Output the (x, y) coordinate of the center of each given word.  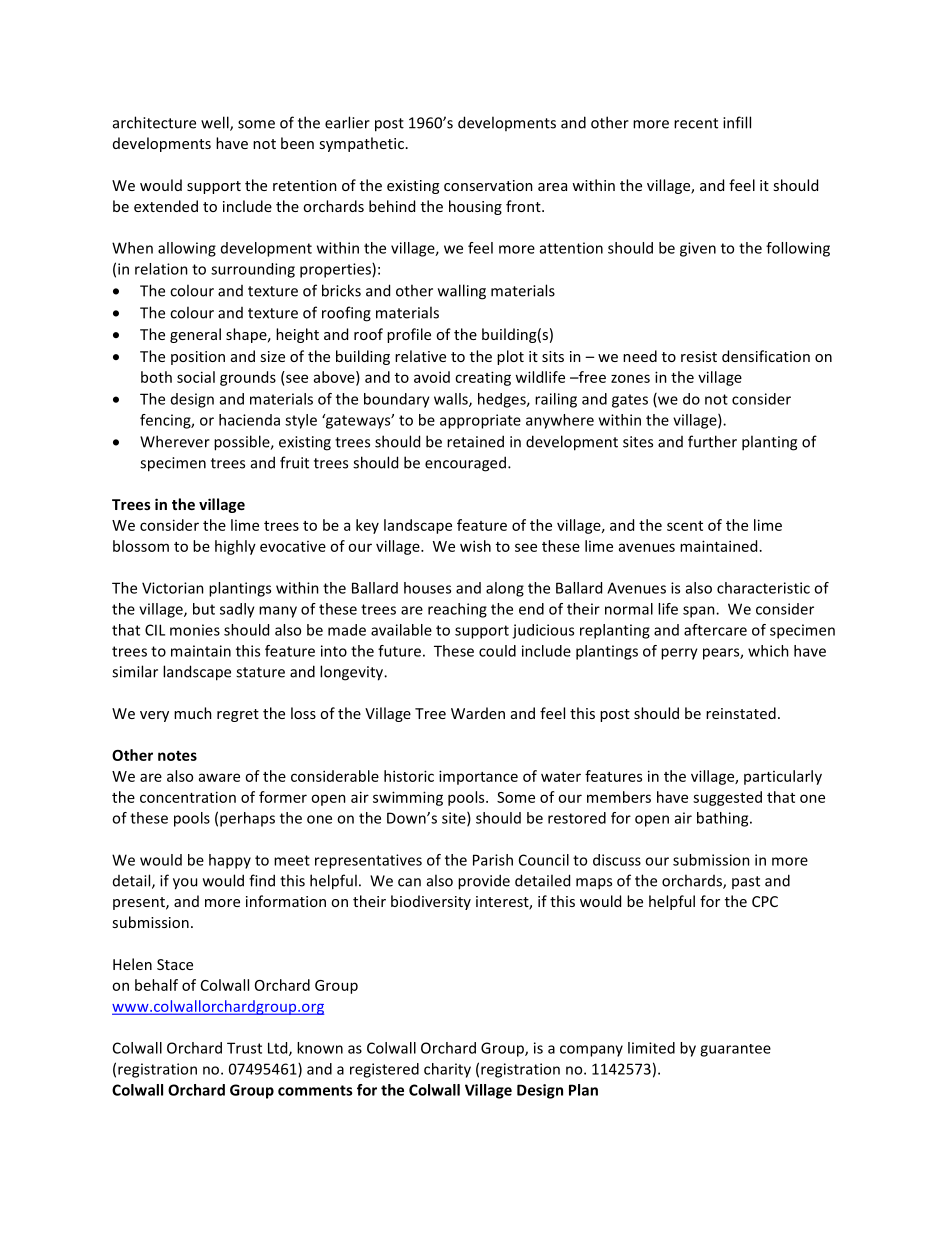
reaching (457, 610)
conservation (488, 185)
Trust (244, 1048)
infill (737, 122)
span (700, 612)
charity (447, 1070)
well (216, 123)
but (204, 609)
